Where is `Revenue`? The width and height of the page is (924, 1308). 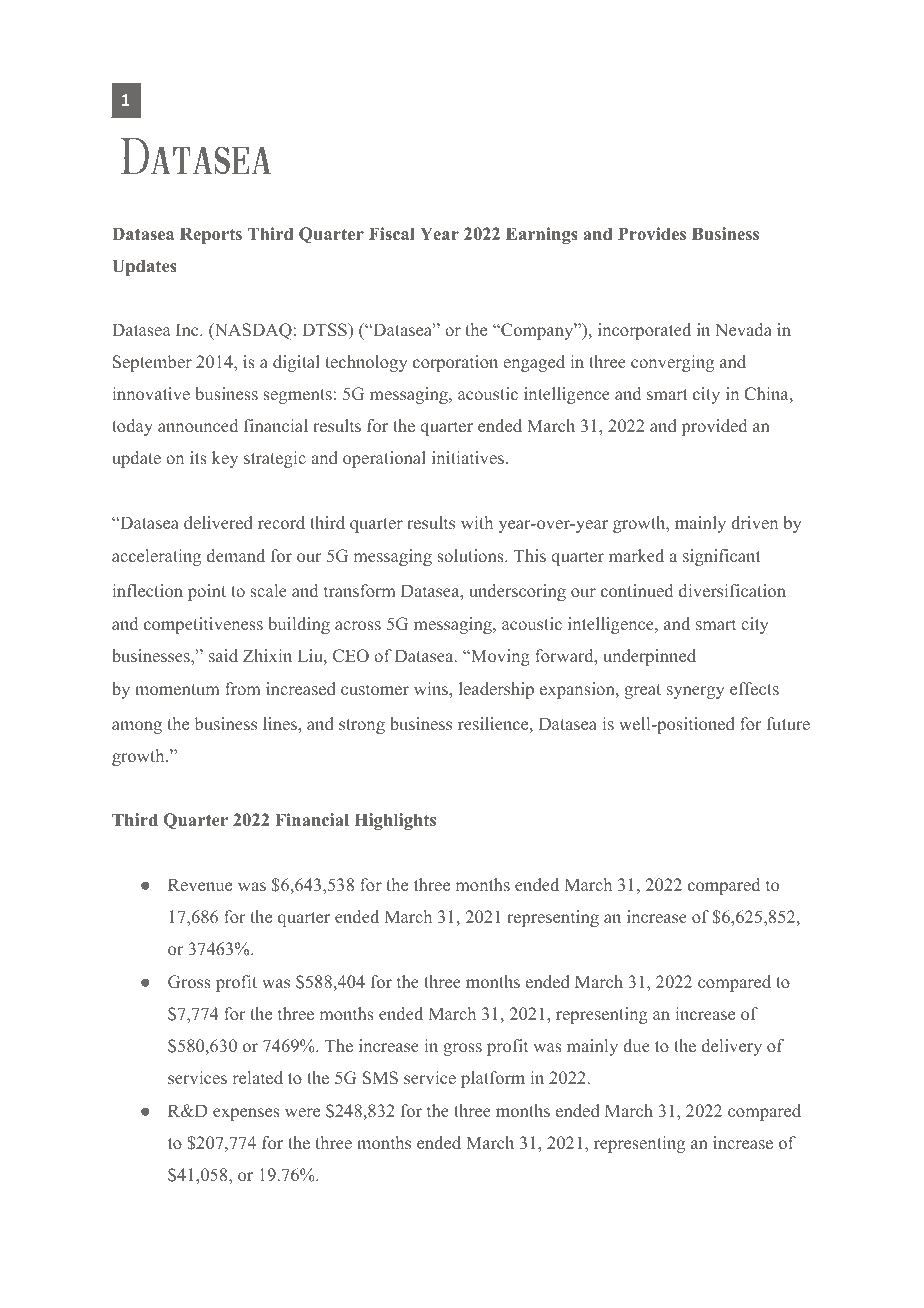 Revenue is located at coordinates (200, 885).
